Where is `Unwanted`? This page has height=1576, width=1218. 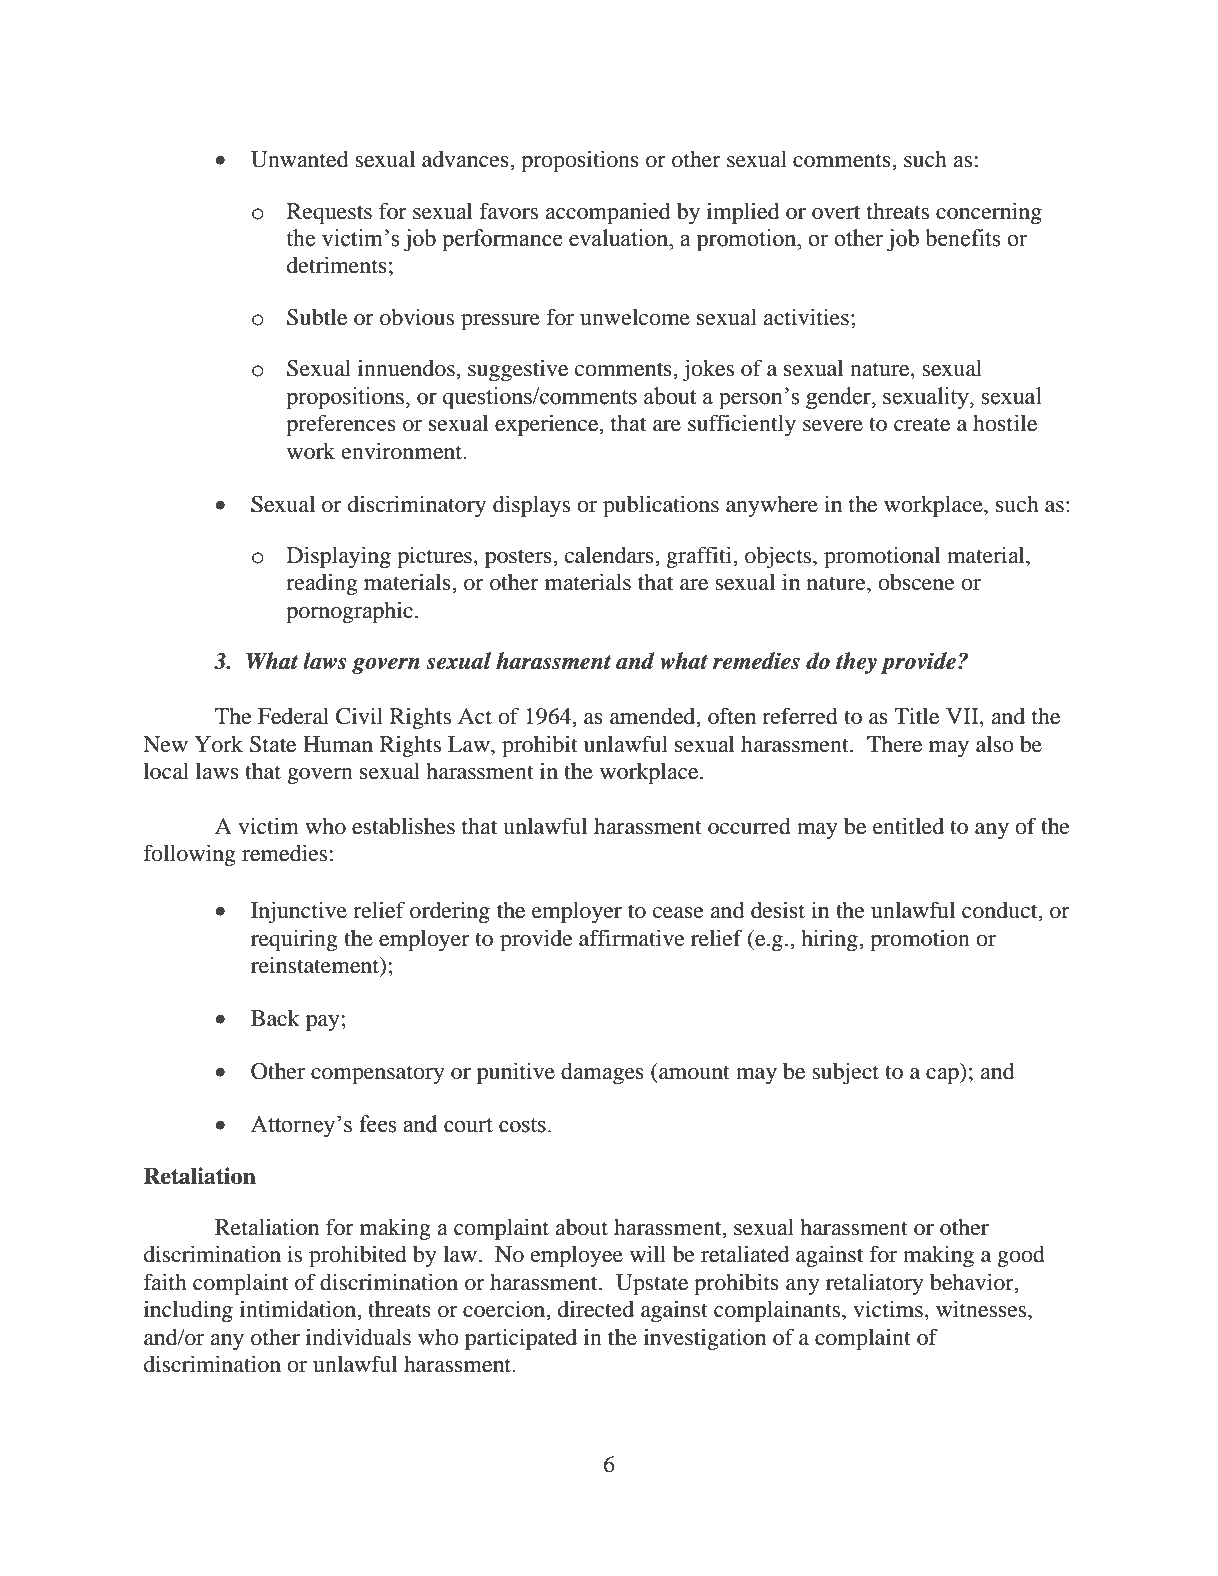 Unwanted is located at coordinates (299, 159).
